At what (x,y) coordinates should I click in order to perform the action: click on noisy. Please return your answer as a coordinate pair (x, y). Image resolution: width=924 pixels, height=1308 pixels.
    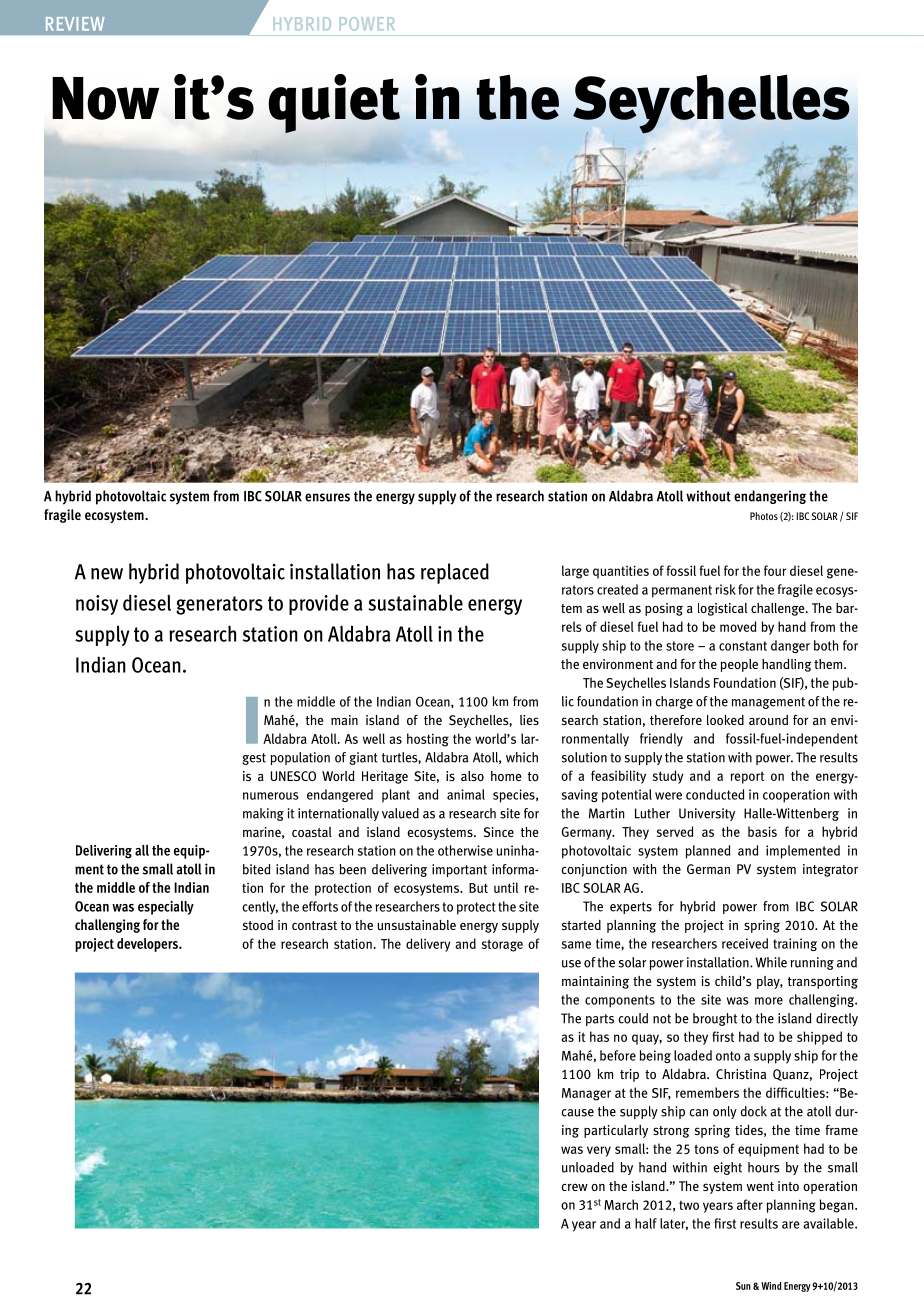
    Looking at the image, I should click on (97, 605).
